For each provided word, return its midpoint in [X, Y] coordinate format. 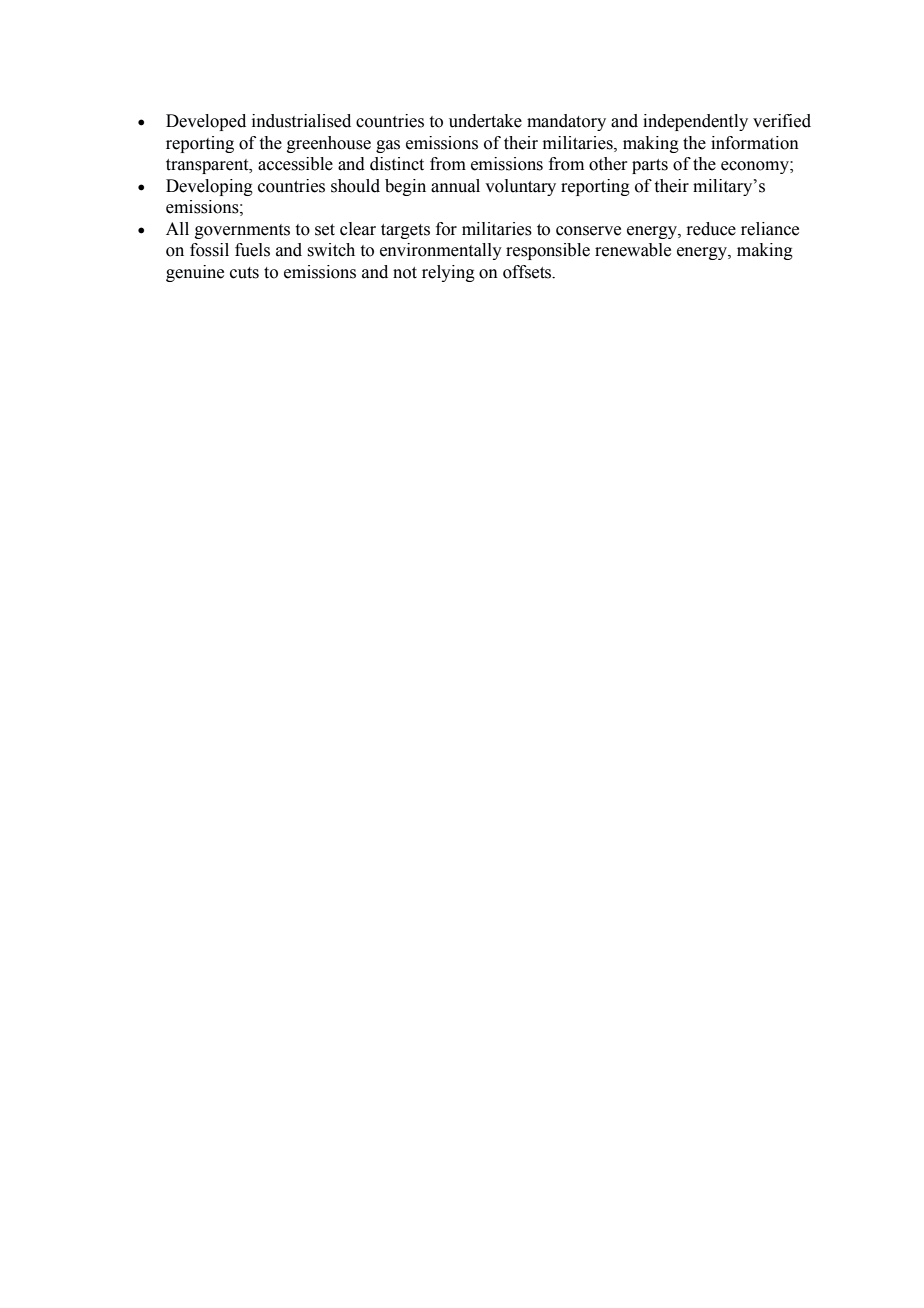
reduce [711, 229]
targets [405, 231]
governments [242, 231]
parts [650, 166]
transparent [208, 166]
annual [455, 186]
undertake [485, 121]
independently [695, 122]
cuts [244, 273]
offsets [528, 272]
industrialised [301, 121]
